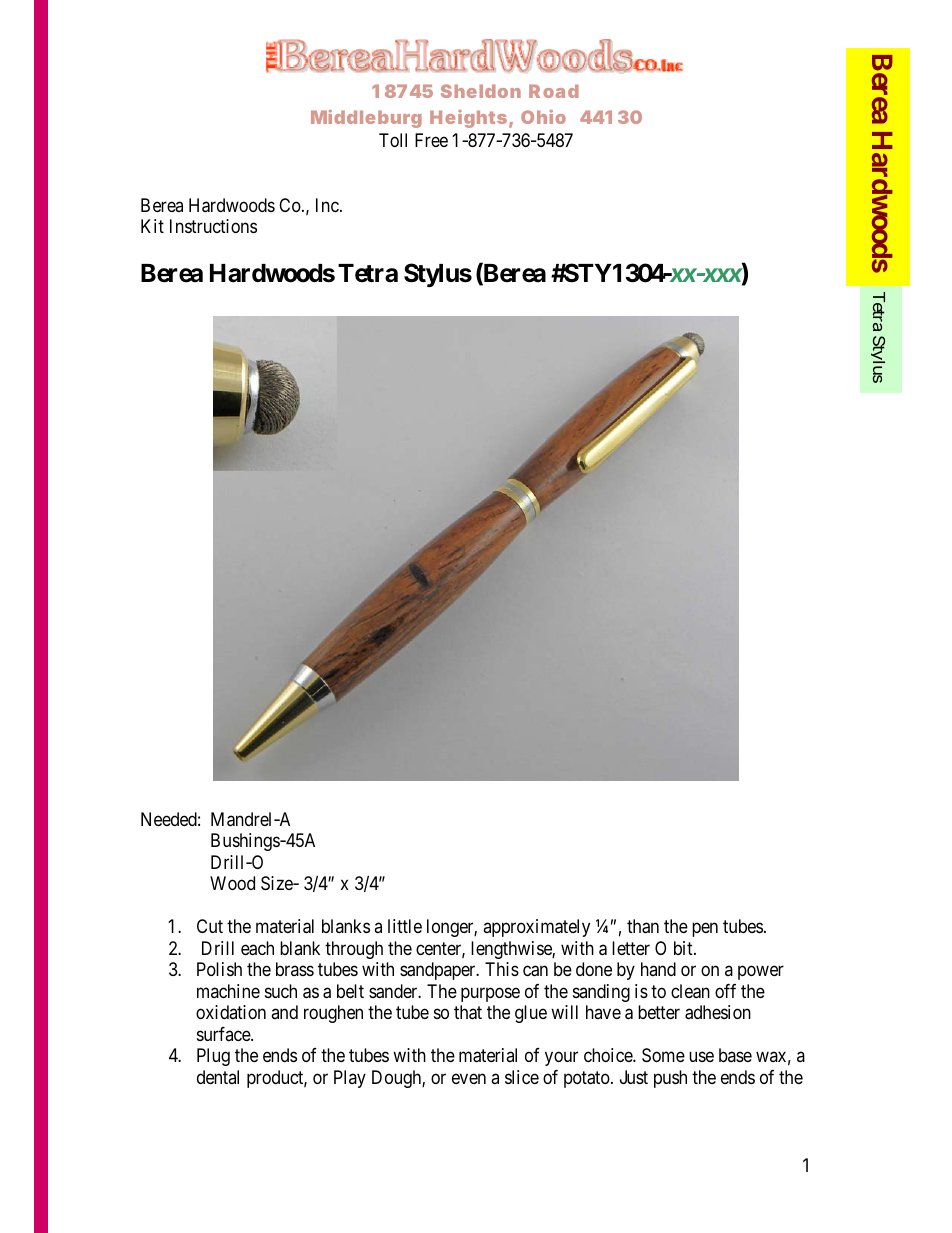 This document has height=1233, width=952. What do you see at coordinates (705, 930) in the document?
I see `pen` at bounding box center [705, 930].
